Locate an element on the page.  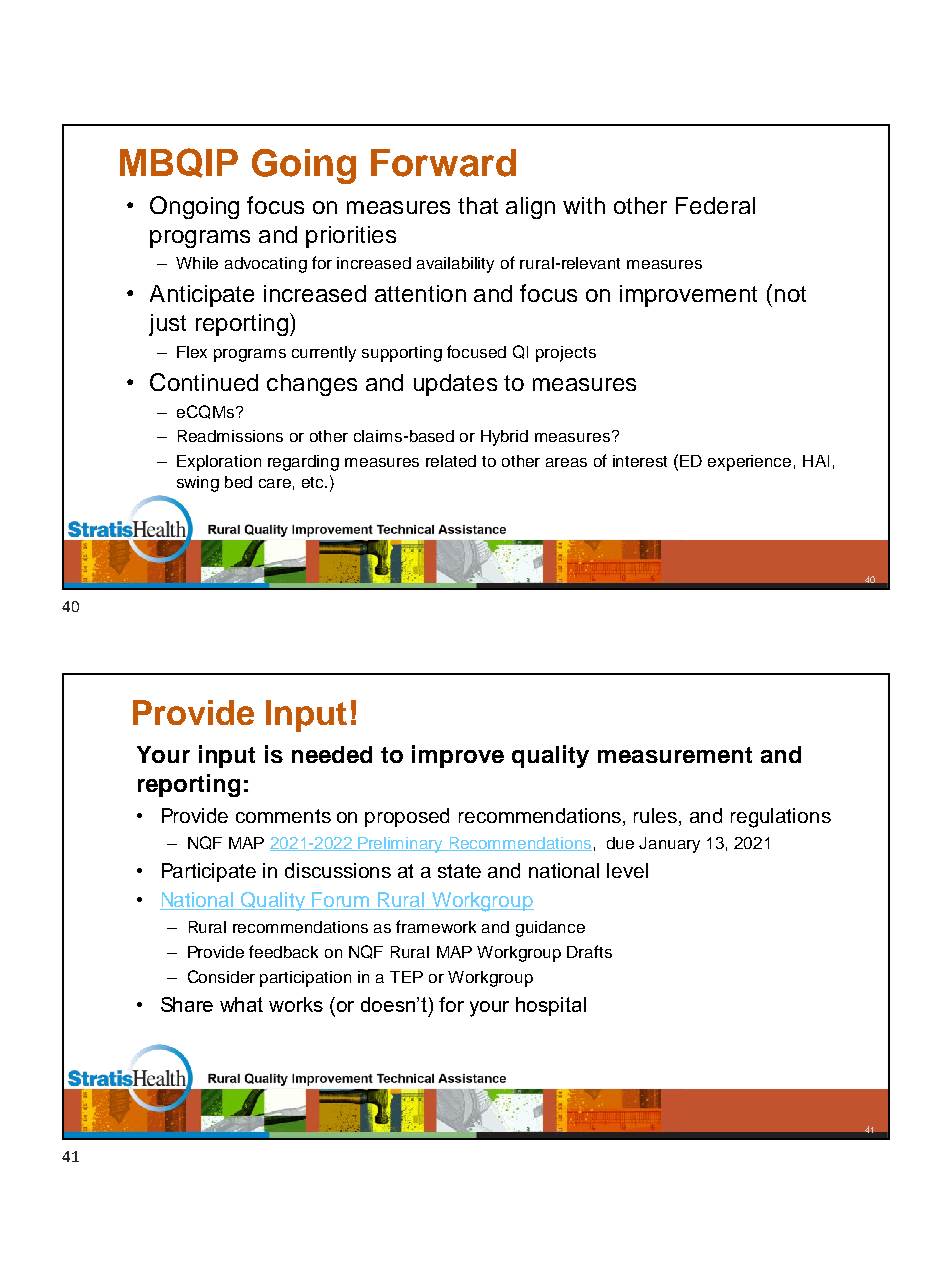
measurement is located at coordinates (675, 755).
